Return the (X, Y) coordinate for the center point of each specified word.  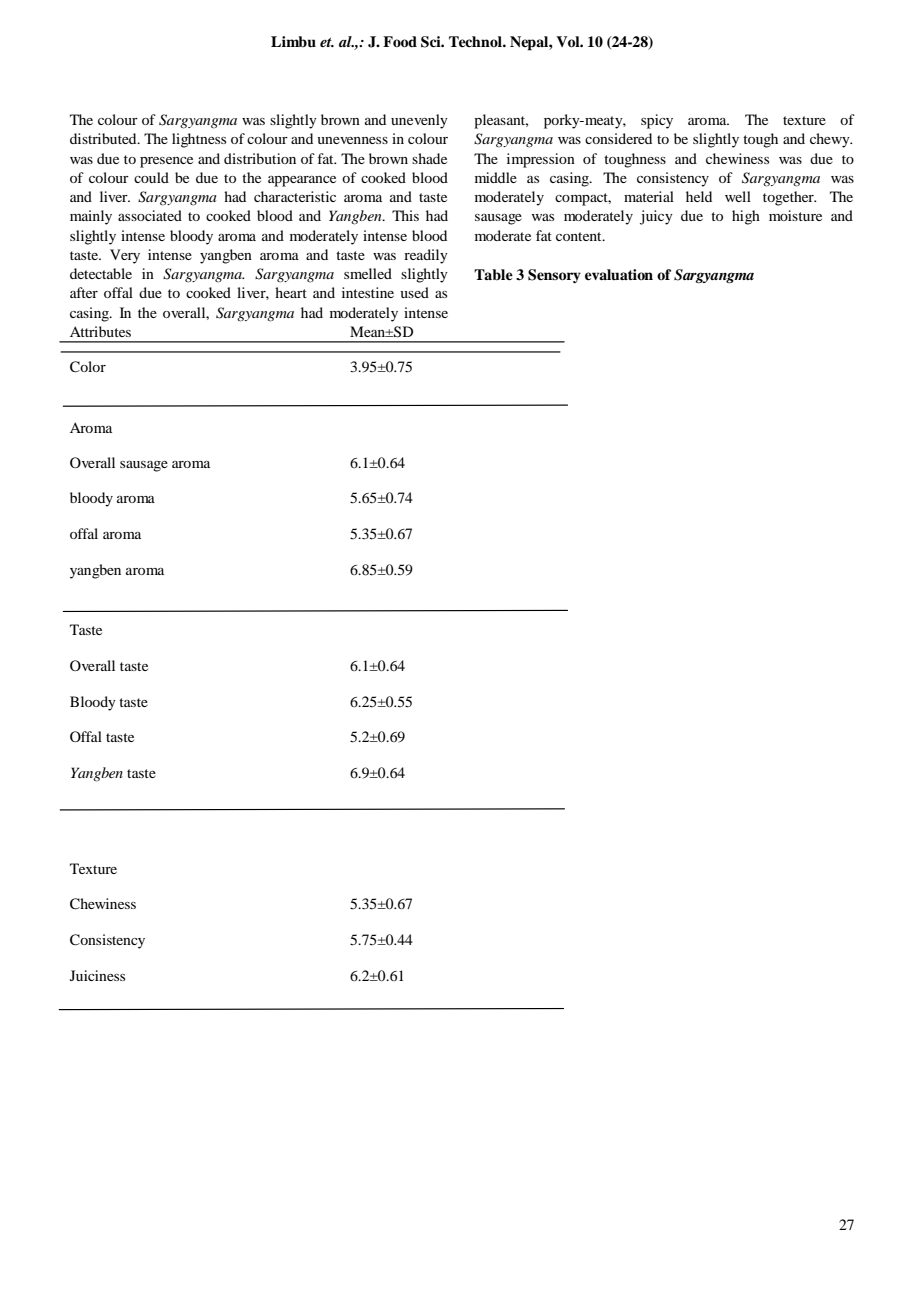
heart (291, 292)
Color (88, 367)
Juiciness (97, 975)
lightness (199, 140)
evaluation (619, 274)
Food (400, 42)
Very (125, 256)
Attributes (100, 331)
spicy (657, 121)
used (414, 292)
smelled (368, 273)
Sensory (554, 276)
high (746, 217)
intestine (368, 292)
